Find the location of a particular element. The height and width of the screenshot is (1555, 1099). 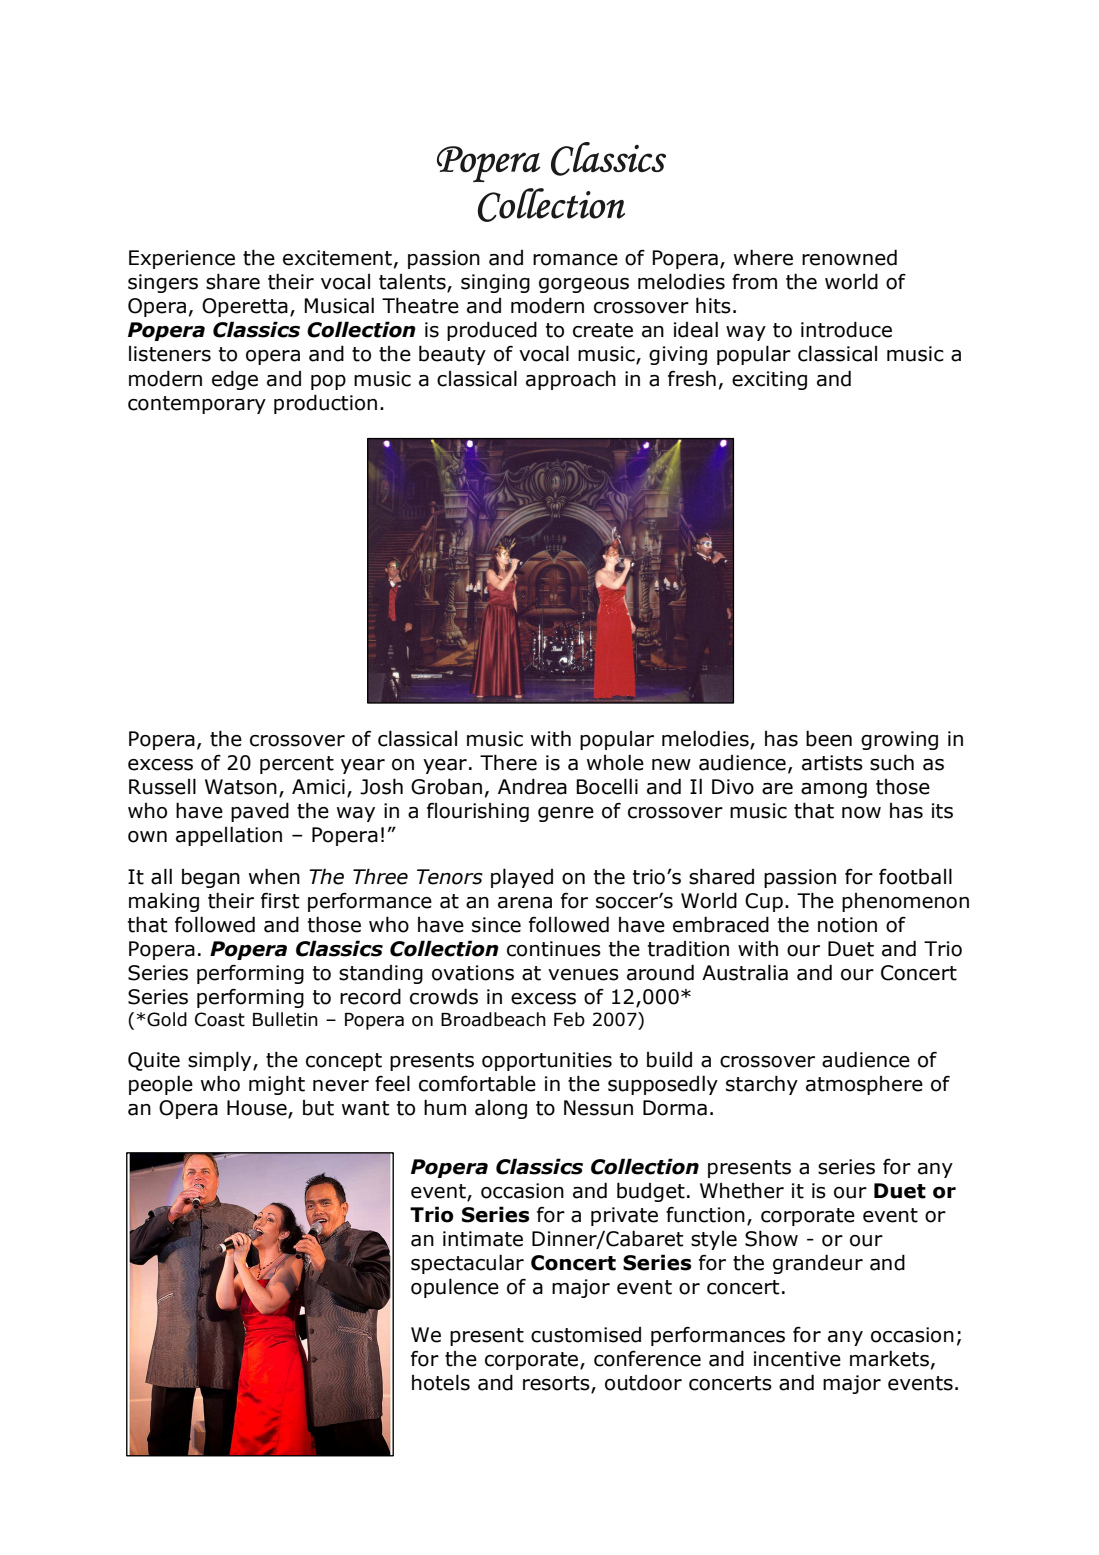

Coast is located at coordinates (220, 1019).
